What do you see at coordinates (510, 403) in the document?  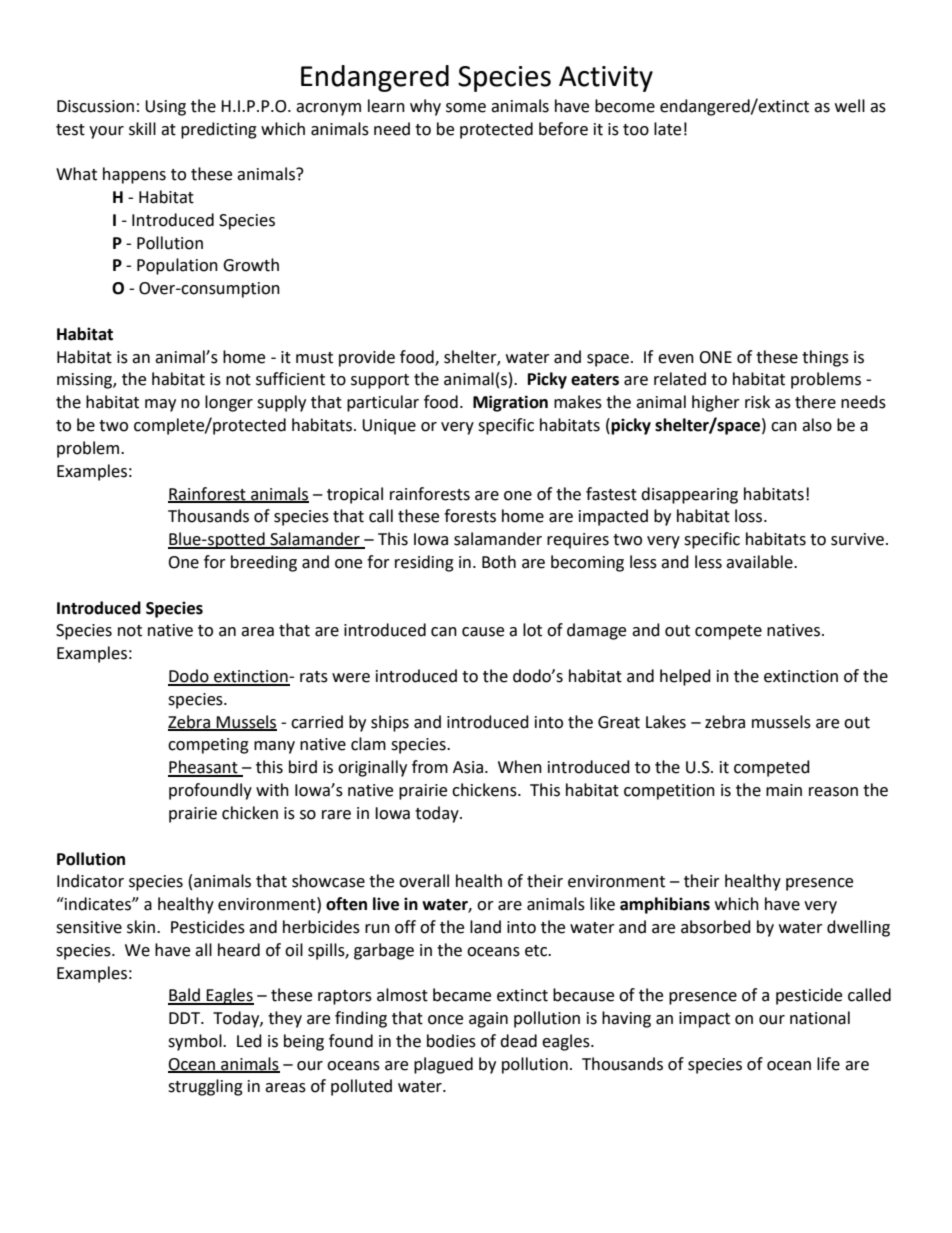 I see `Migration` at bounding box center [510, 403].
